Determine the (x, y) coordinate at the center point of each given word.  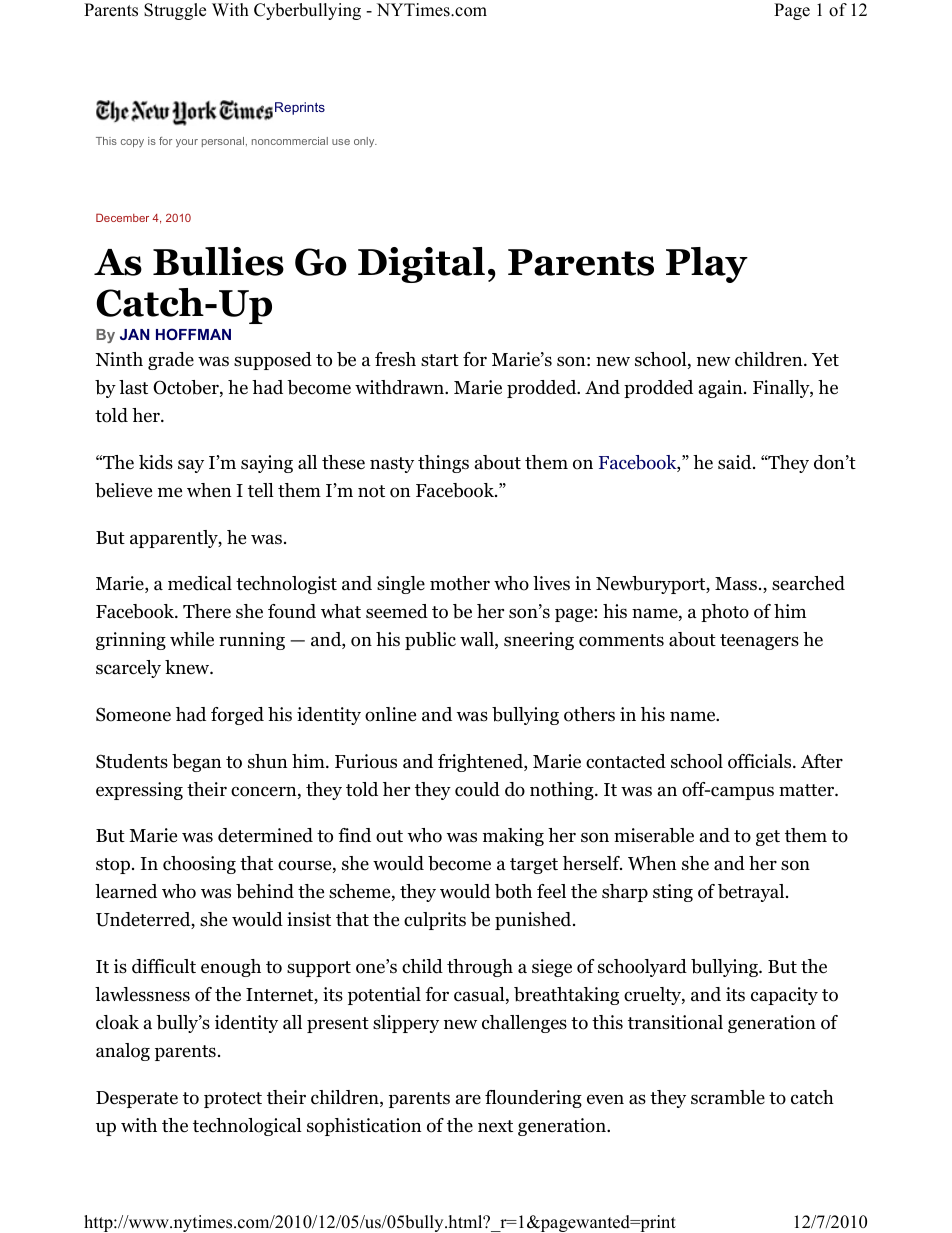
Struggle (175, 11)
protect (233, 1100)
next (495, 1126)
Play (707, 265)
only (365, 142)
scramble (728, 1097)
